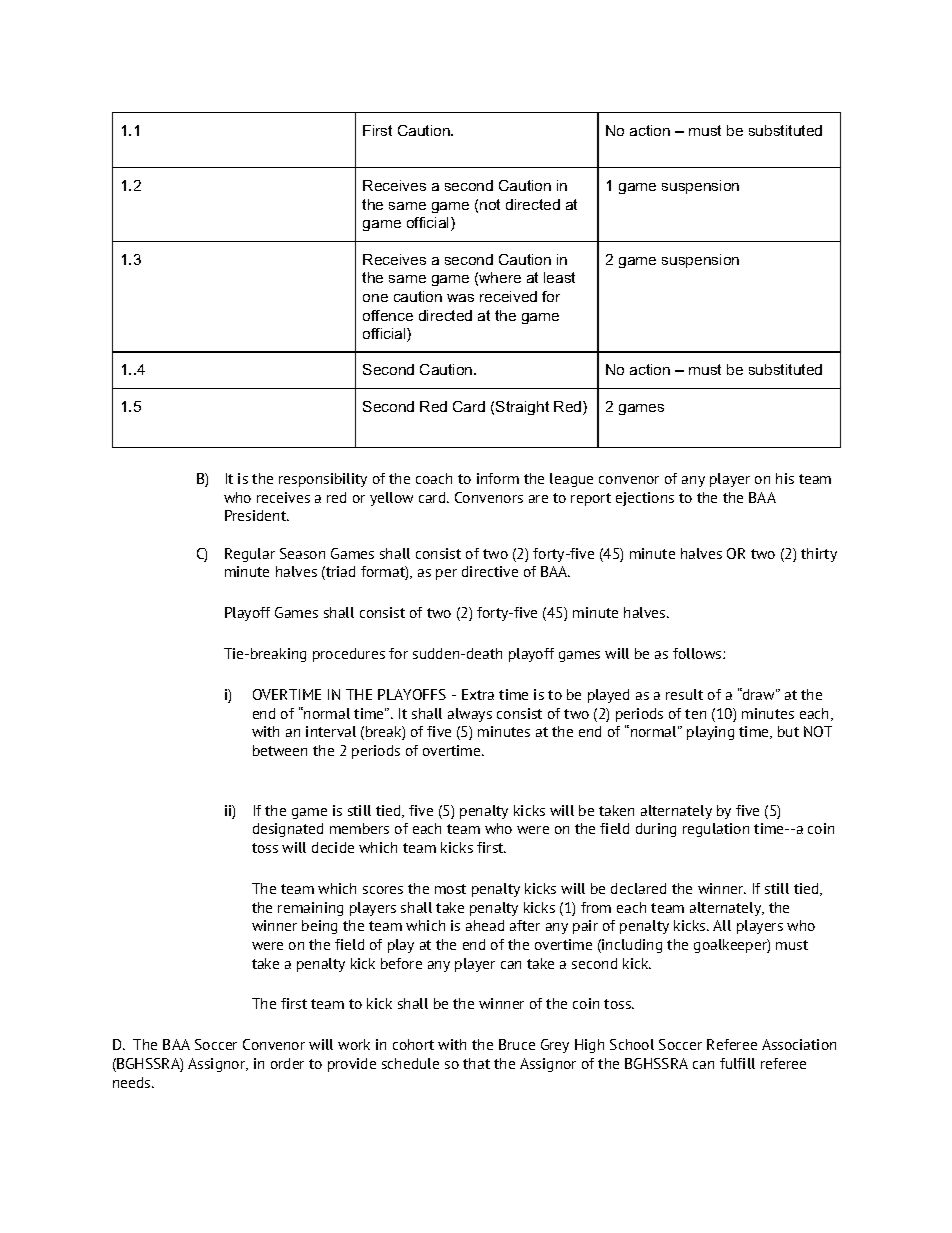 Image resolution: width=952 pixels, height=1233 pixels. I want to click on between, so click(280, 750).
